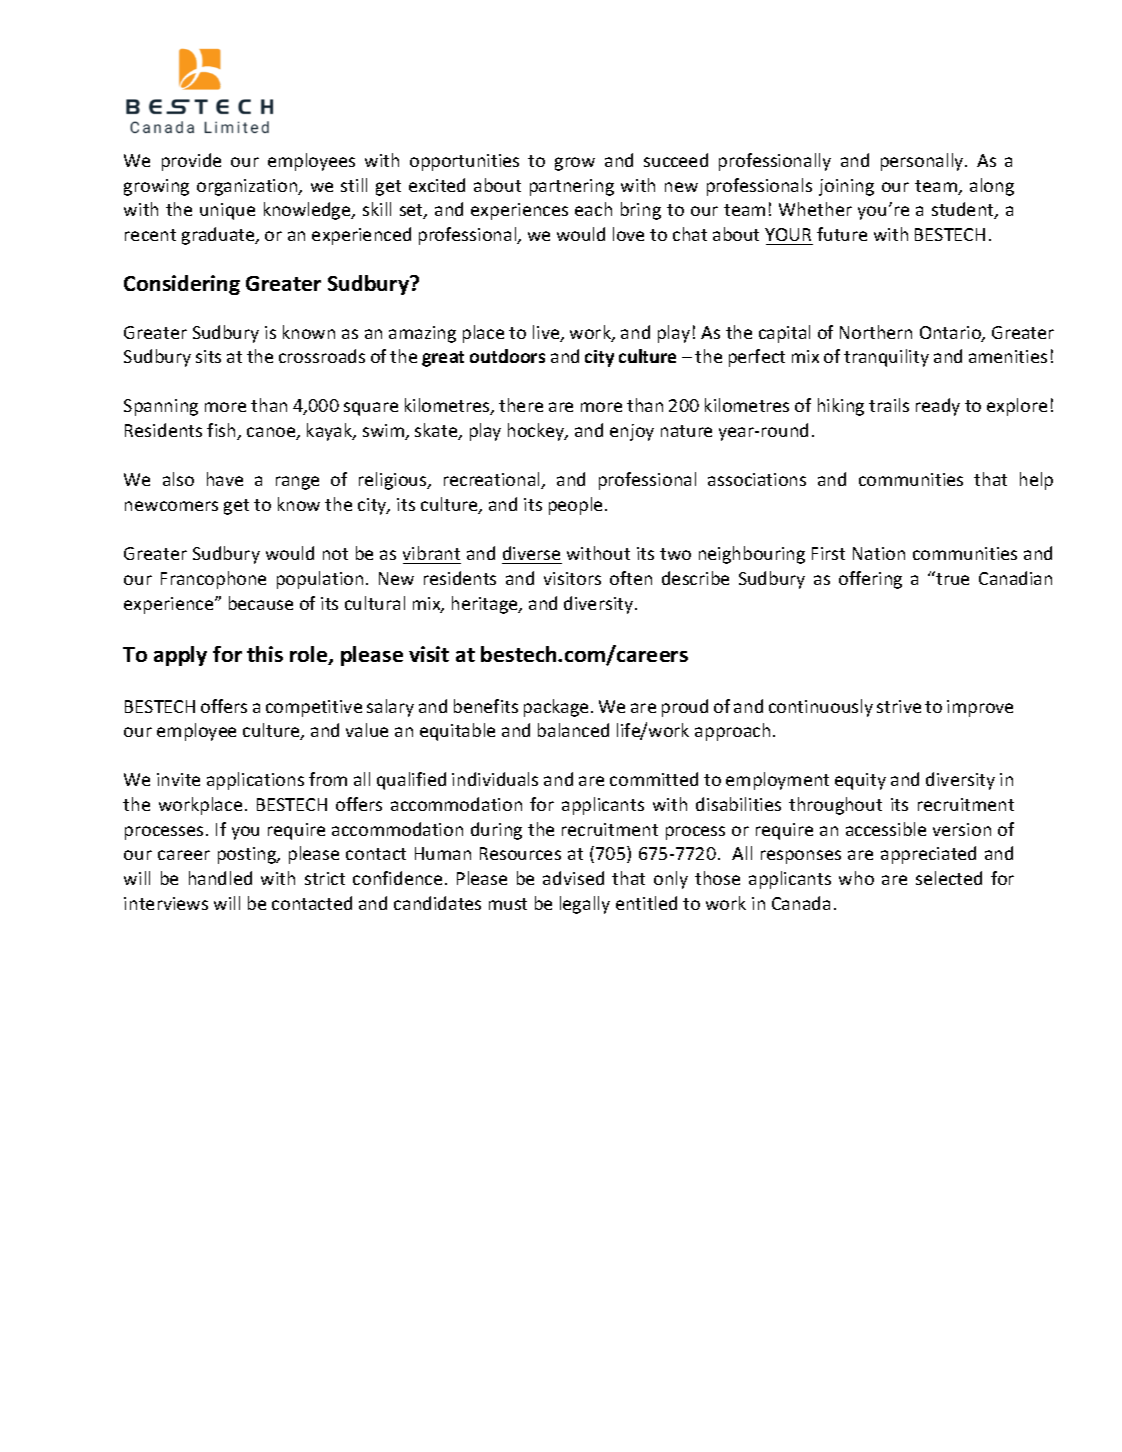 This screenshot has width=1122, height=1452. I want to click on outdoors, so click(507, 356).
